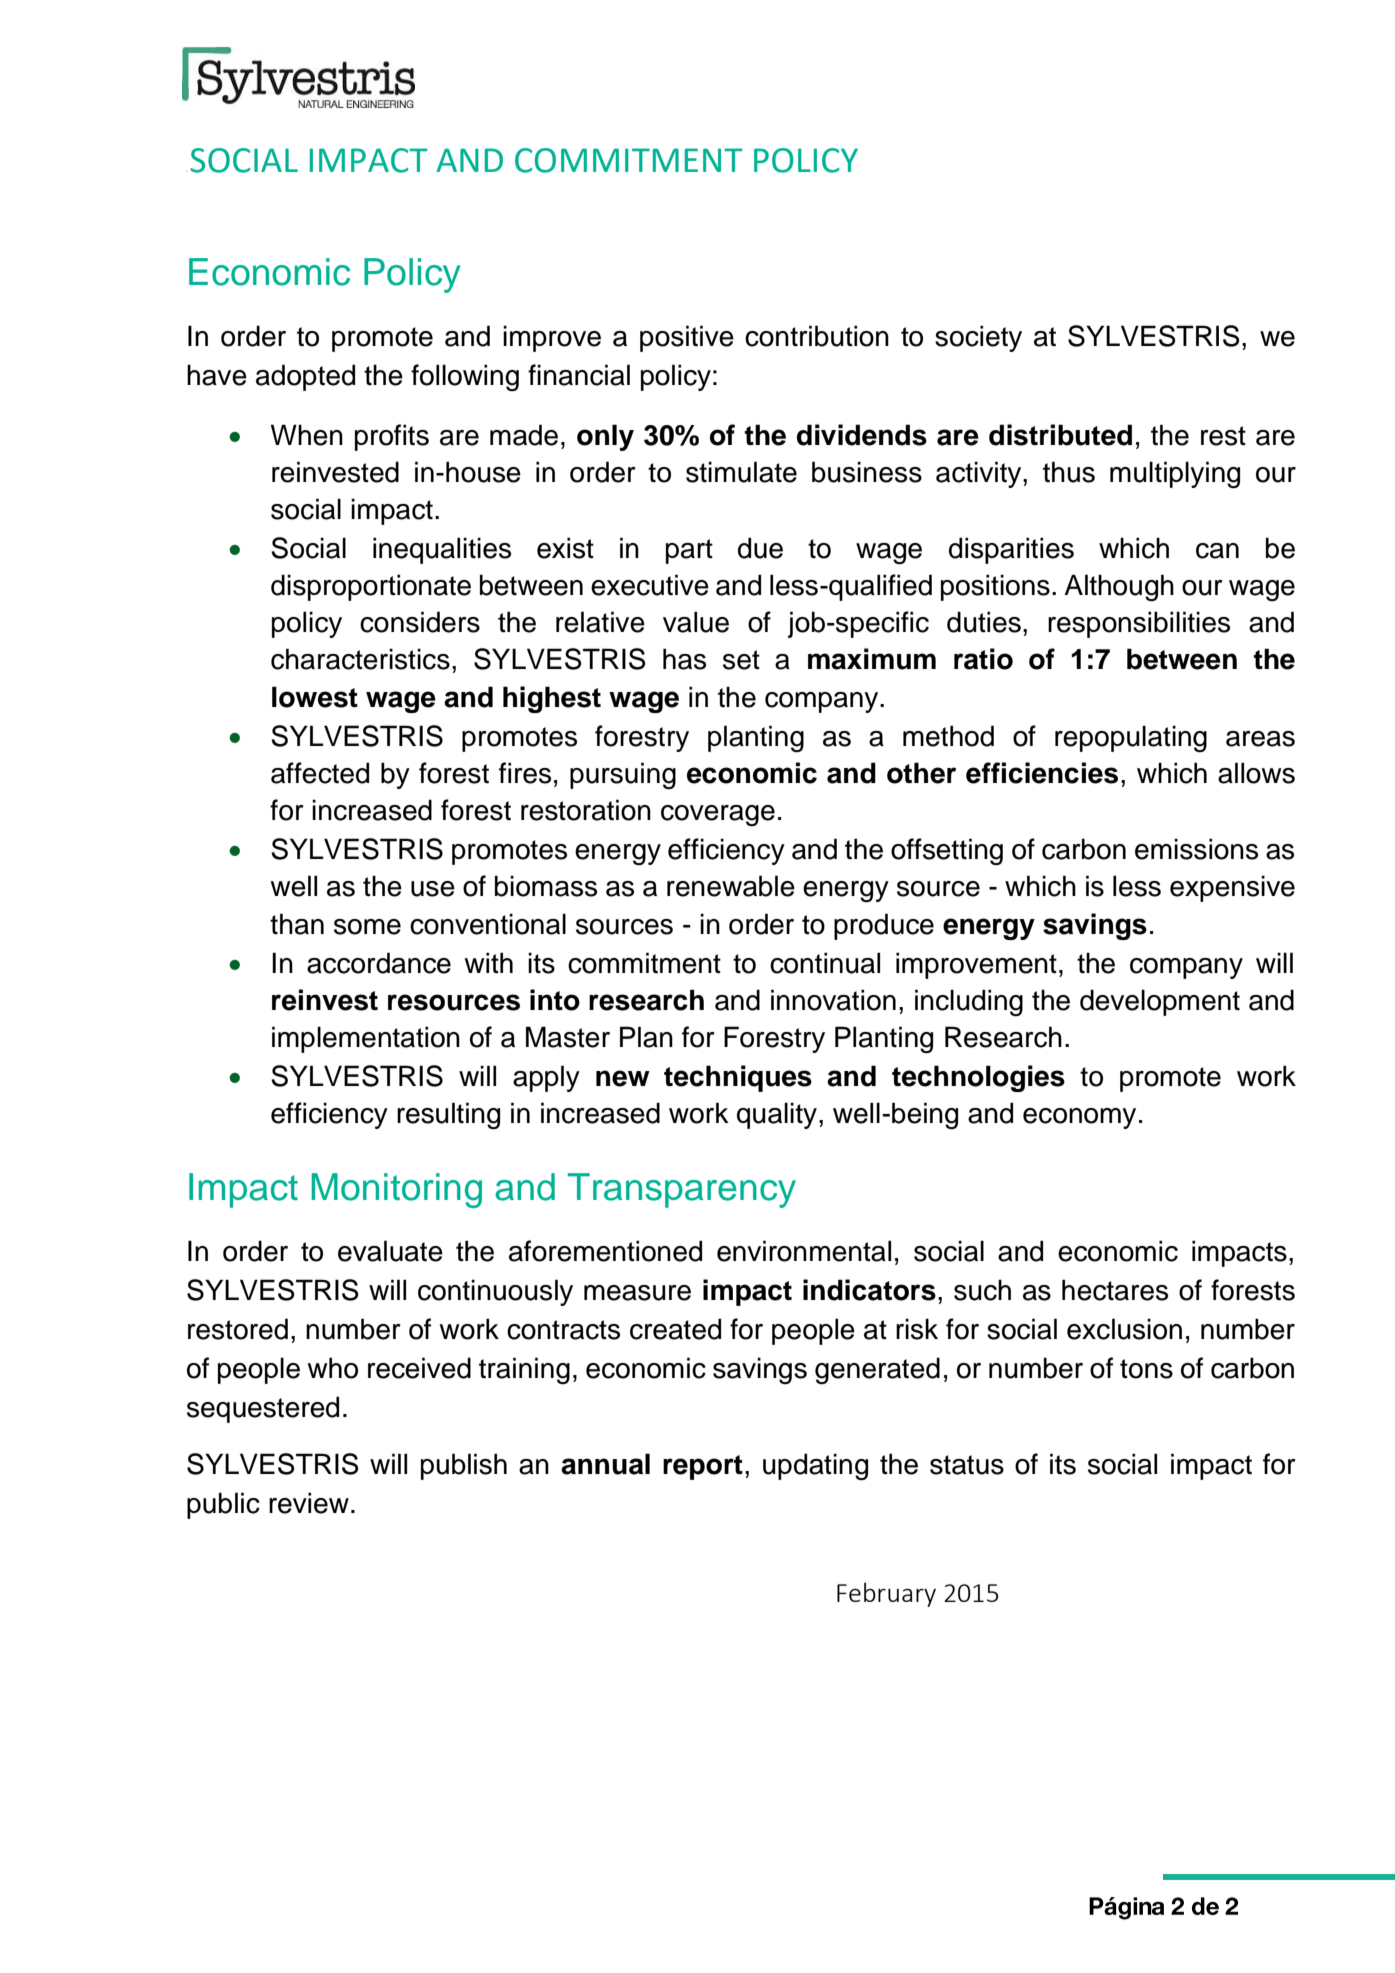 The width and height of the screenshot is (1395, 1973). What do you see at coordinates (360, 659) in the screenshot?
I see `characteristics` at bounding box center [360, 659].
